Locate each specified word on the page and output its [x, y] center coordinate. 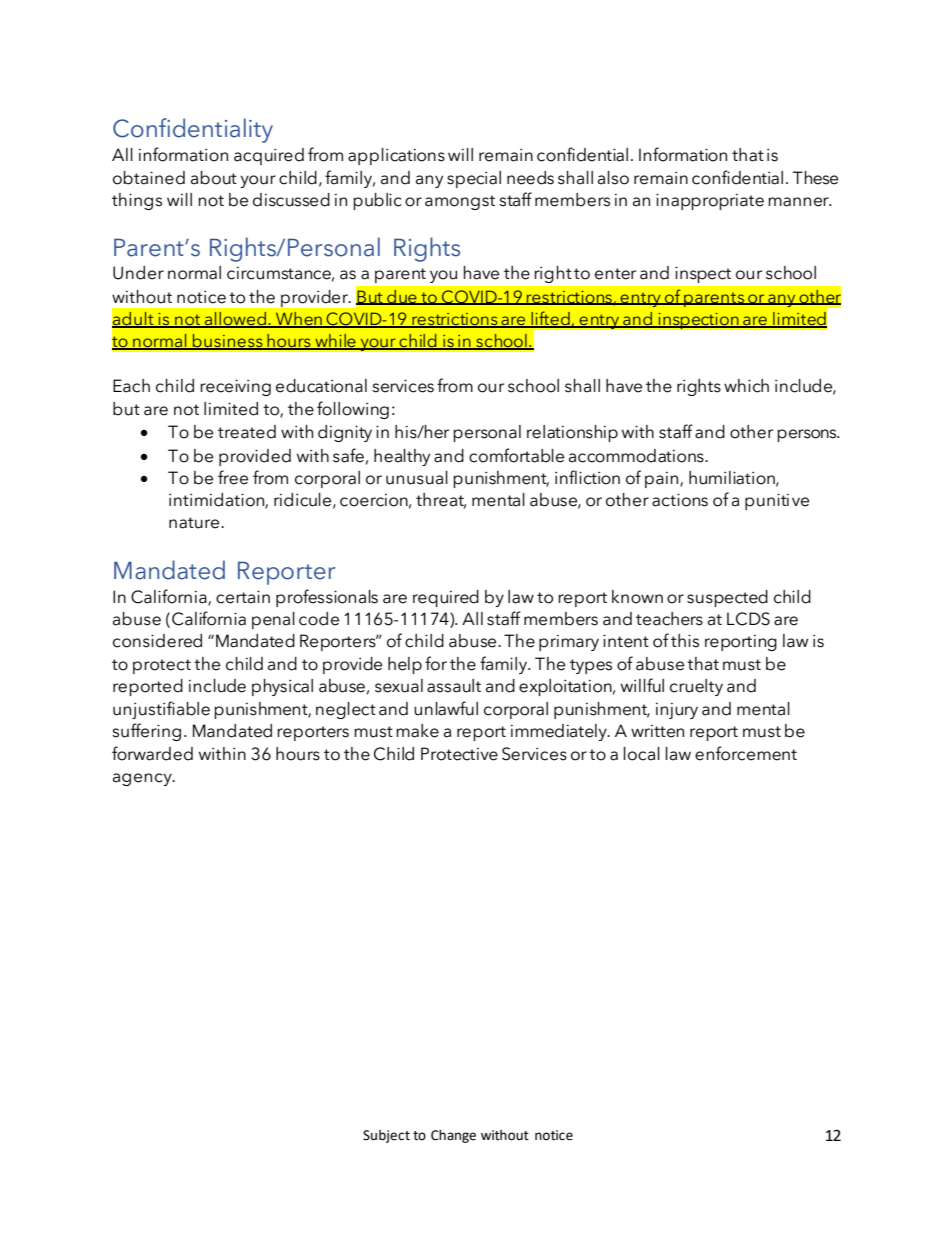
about [214, 178]
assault [454, 686]
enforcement [746, 753]
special [474, 179]
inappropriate [710, 201]
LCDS [748, 619]
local [642, 754]
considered [157, 641]
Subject [386, 1136]
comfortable [516, 455]
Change [453, 1136]
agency [143, 779]
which [746, 386]
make [417, 731]
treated [247, 432]
